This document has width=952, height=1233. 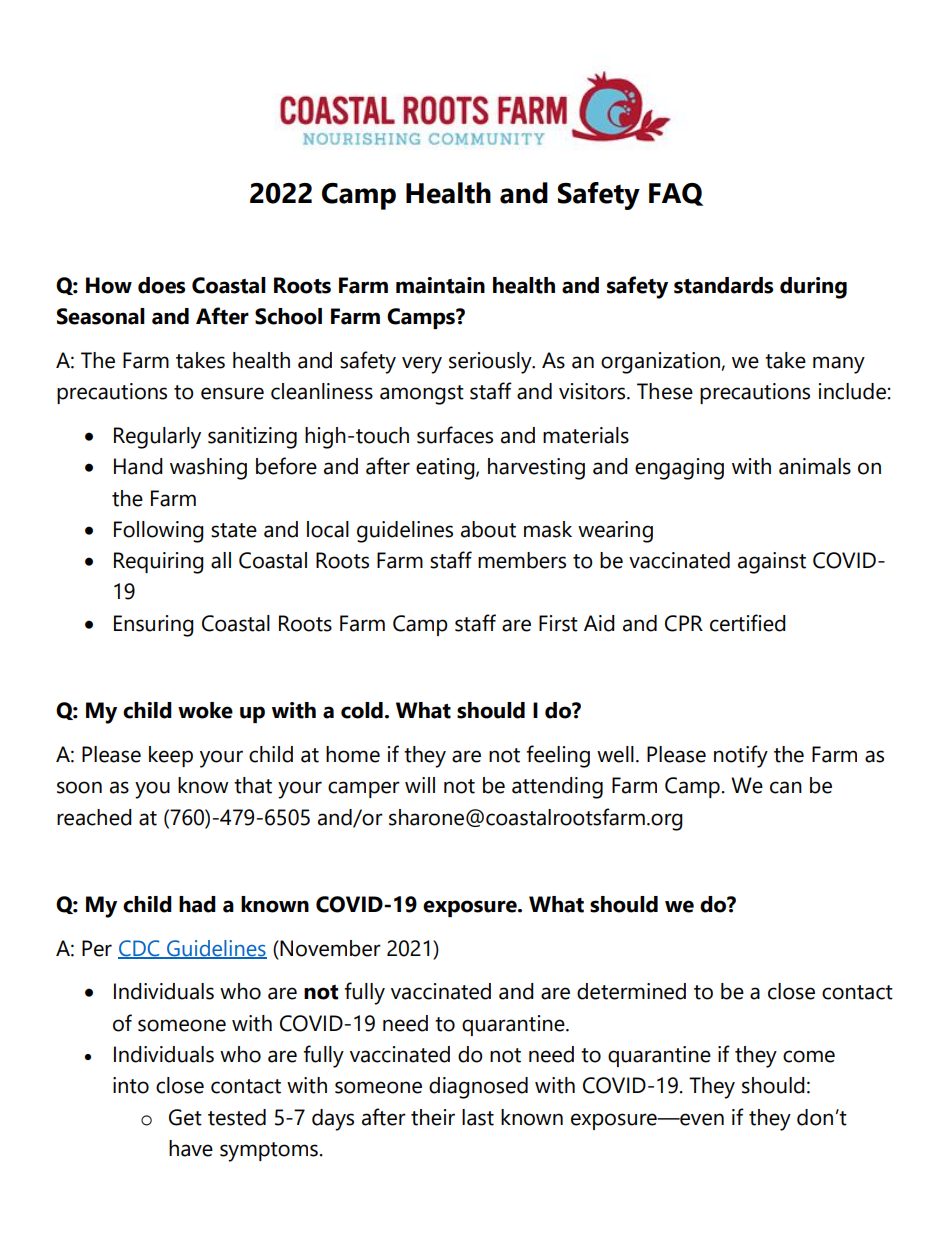 I want to click on certified, so click(x=748, y=623).
